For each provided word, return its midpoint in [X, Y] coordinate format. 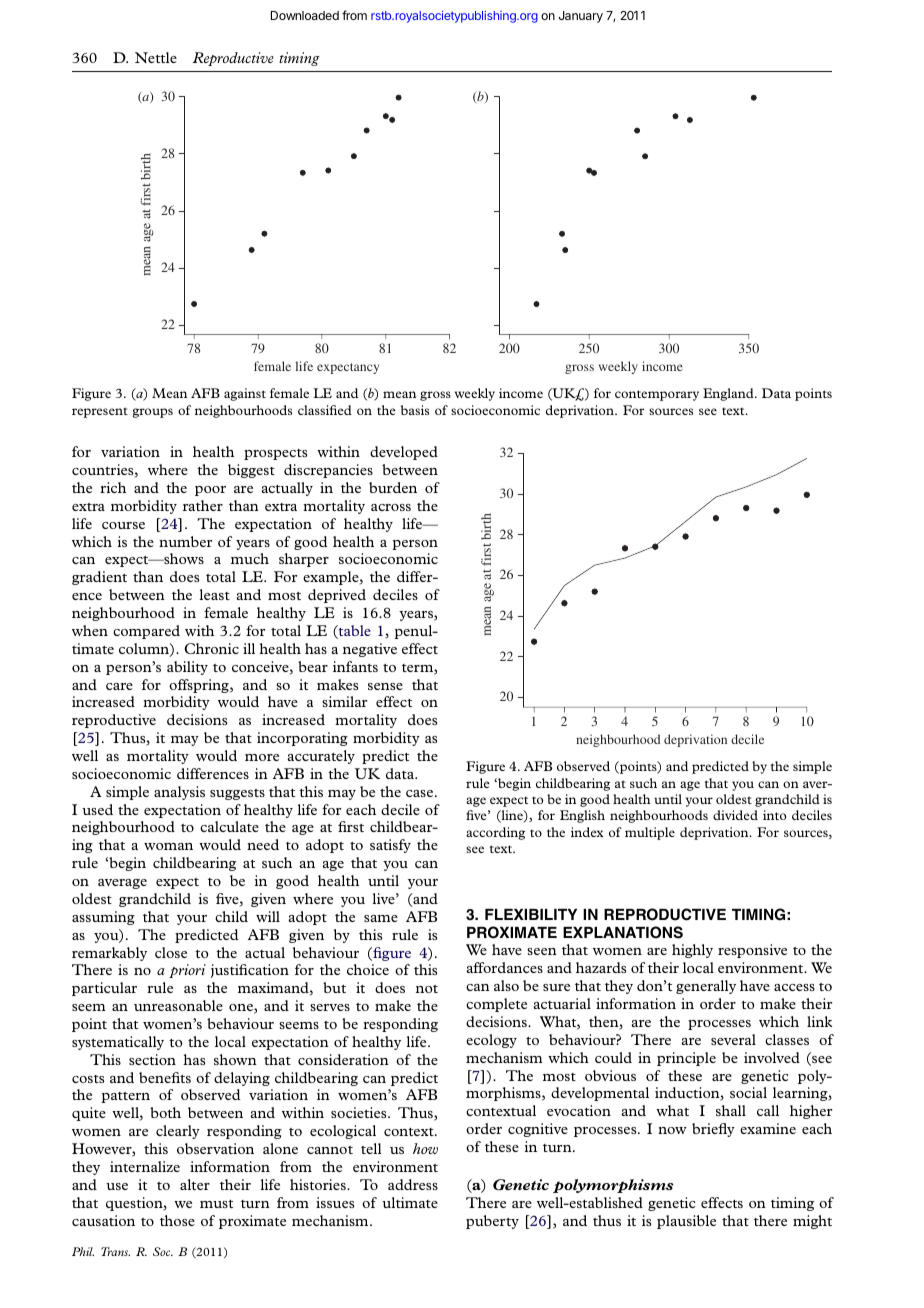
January [581, 17]
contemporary [657, 395]
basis [415, 410]
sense [385, 686]
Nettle [156, 57]
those [177, 1220]
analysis [179, 793]
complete [496, 1005]
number [185, 541]
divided [735, 815]
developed [404, 453]
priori [187, 971]
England [729, 394]
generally [706, 987]
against [245, 394]
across [391, 507]
